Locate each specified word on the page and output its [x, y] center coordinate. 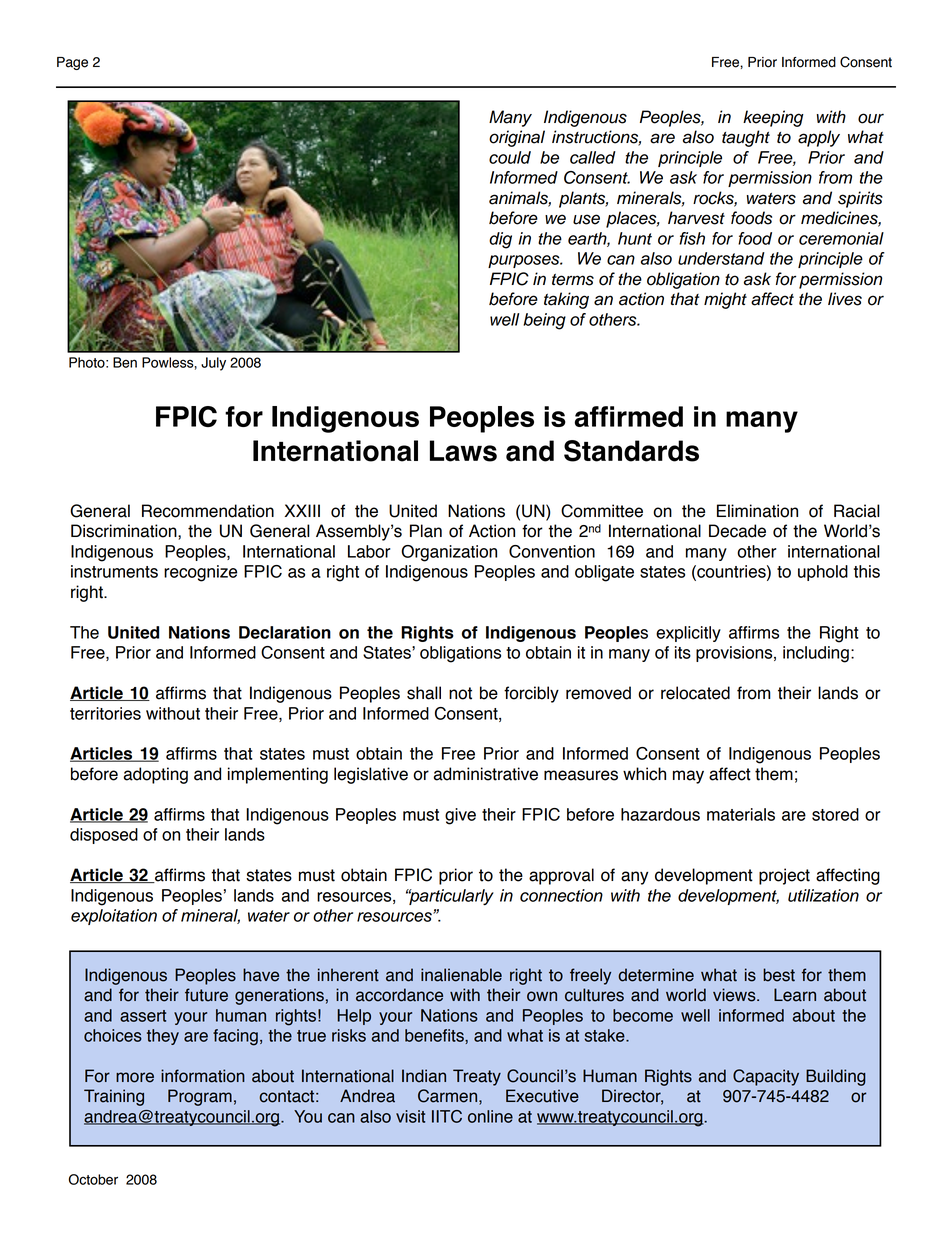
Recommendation [208, 511]
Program [200, 1097]
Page [72, 63]
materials [741, 814]
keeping [773, 118]
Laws [463, 451]
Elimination [757, 511]
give [460, 816]
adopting [155, 775]
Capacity [766, 1077]
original [517, 138]
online [490, 1116]
